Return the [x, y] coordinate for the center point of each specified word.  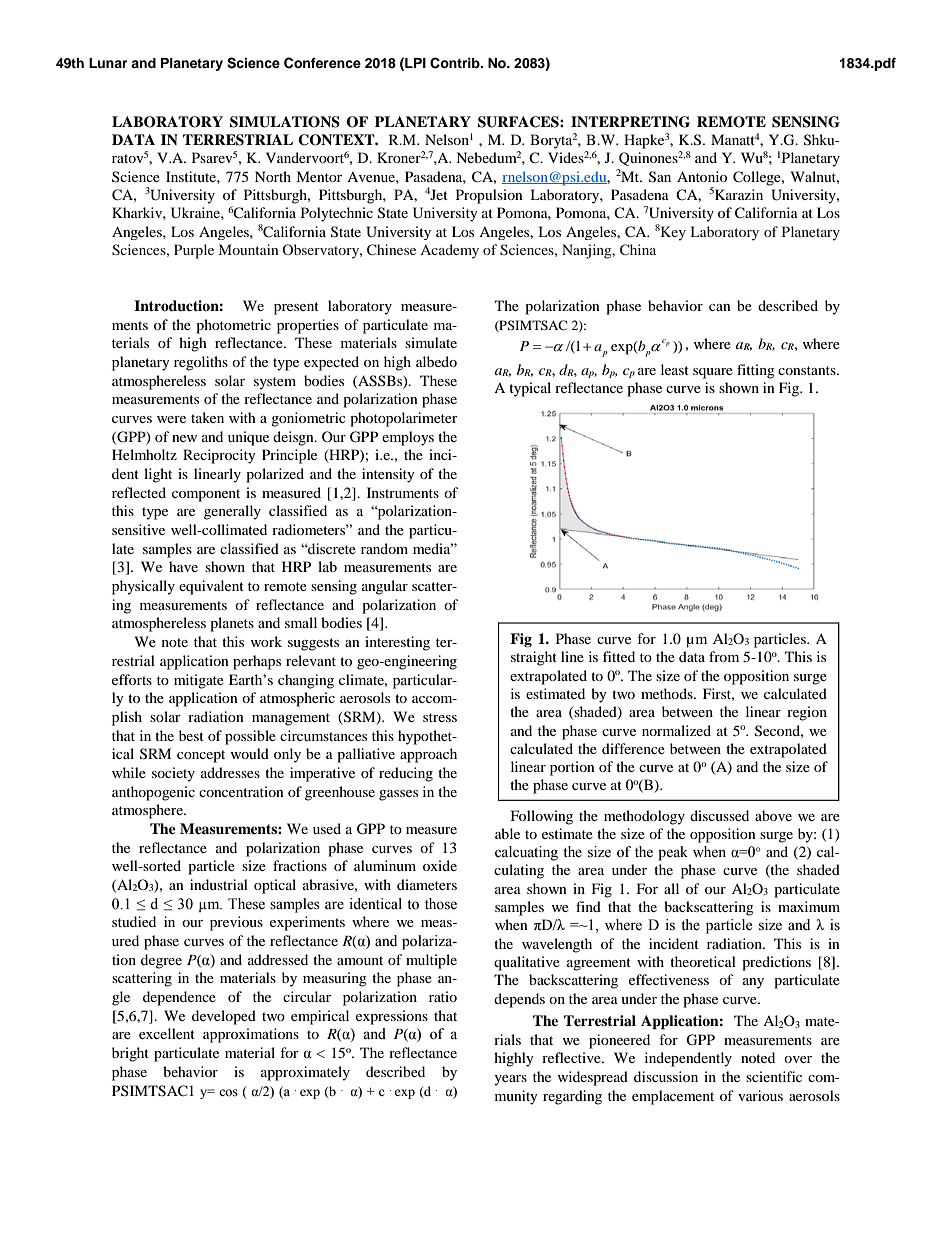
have [183, 566]
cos [228, 1092]
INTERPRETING [630, 122]
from [724, 656]
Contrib [456, 63]
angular [385, 587]
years [510, 1080]
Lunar [108, 63]
